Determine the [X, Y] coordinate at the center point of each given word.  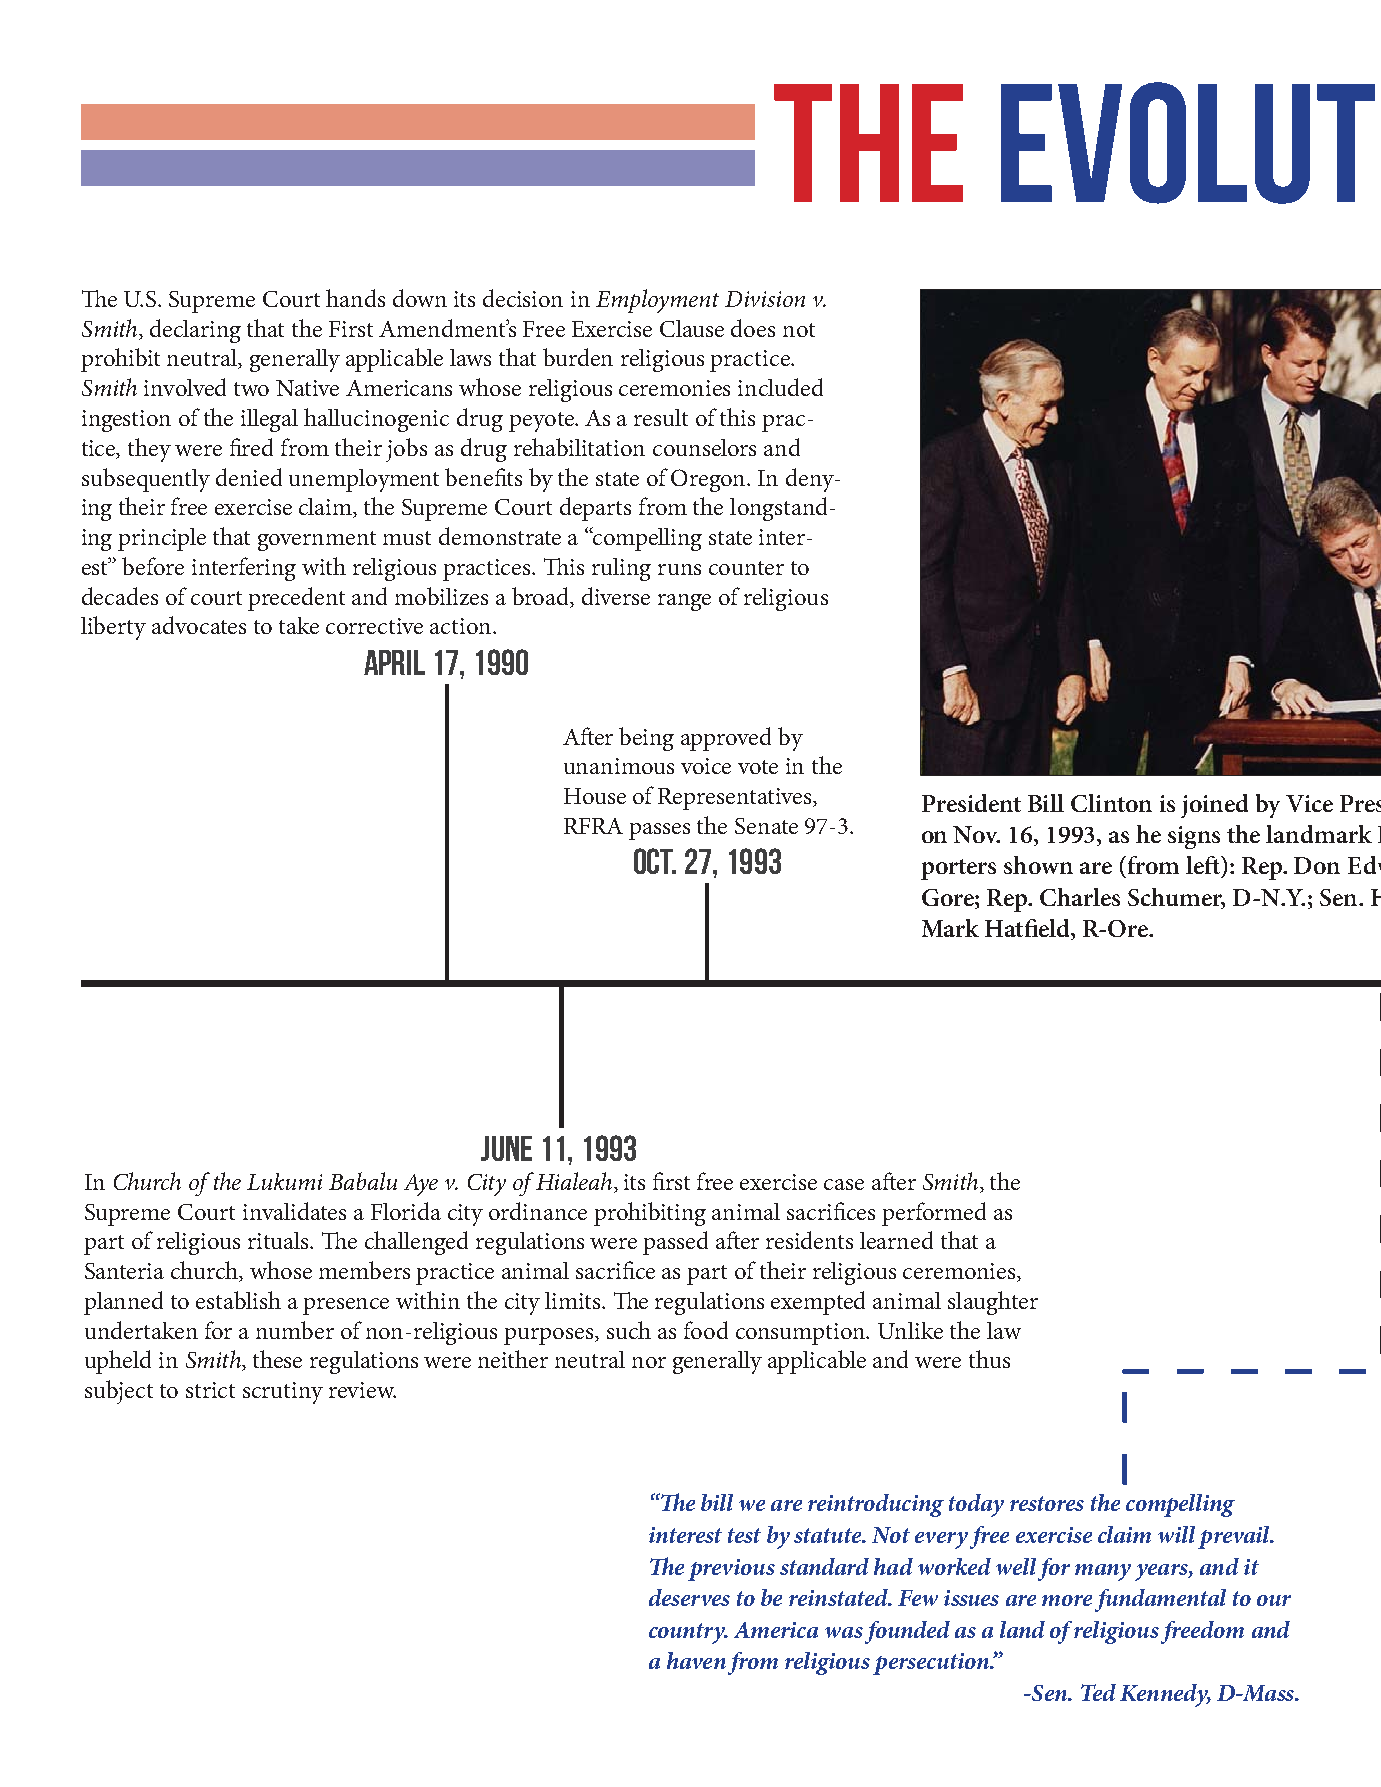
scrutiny [283, 1393]
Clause [692, 328]
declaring [195, 331]
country [688, 1633]
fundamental [1160, 1600]
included [780, 387]
